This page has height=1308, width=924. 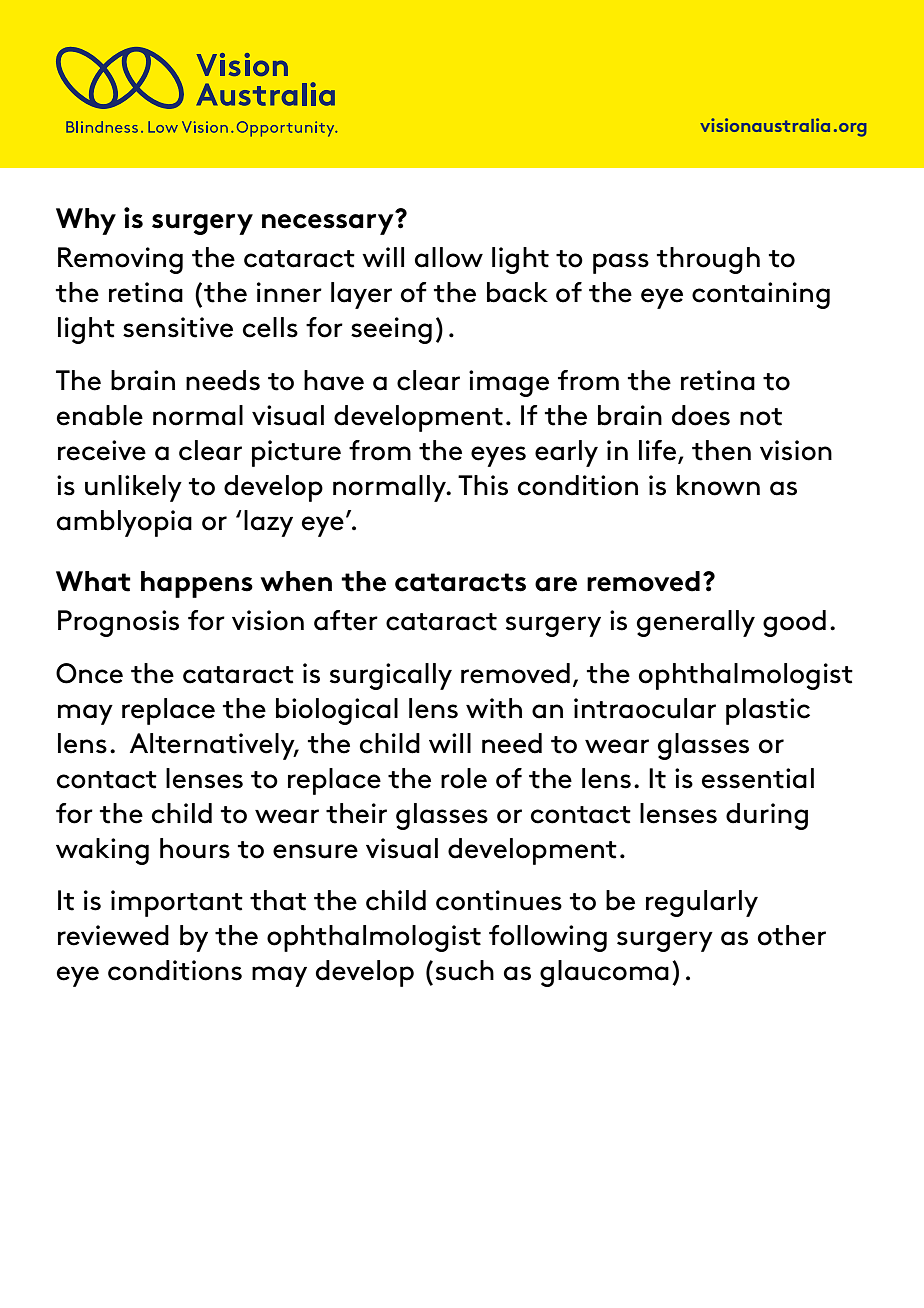 I want to click on happens, so click(x=197, y=584).
